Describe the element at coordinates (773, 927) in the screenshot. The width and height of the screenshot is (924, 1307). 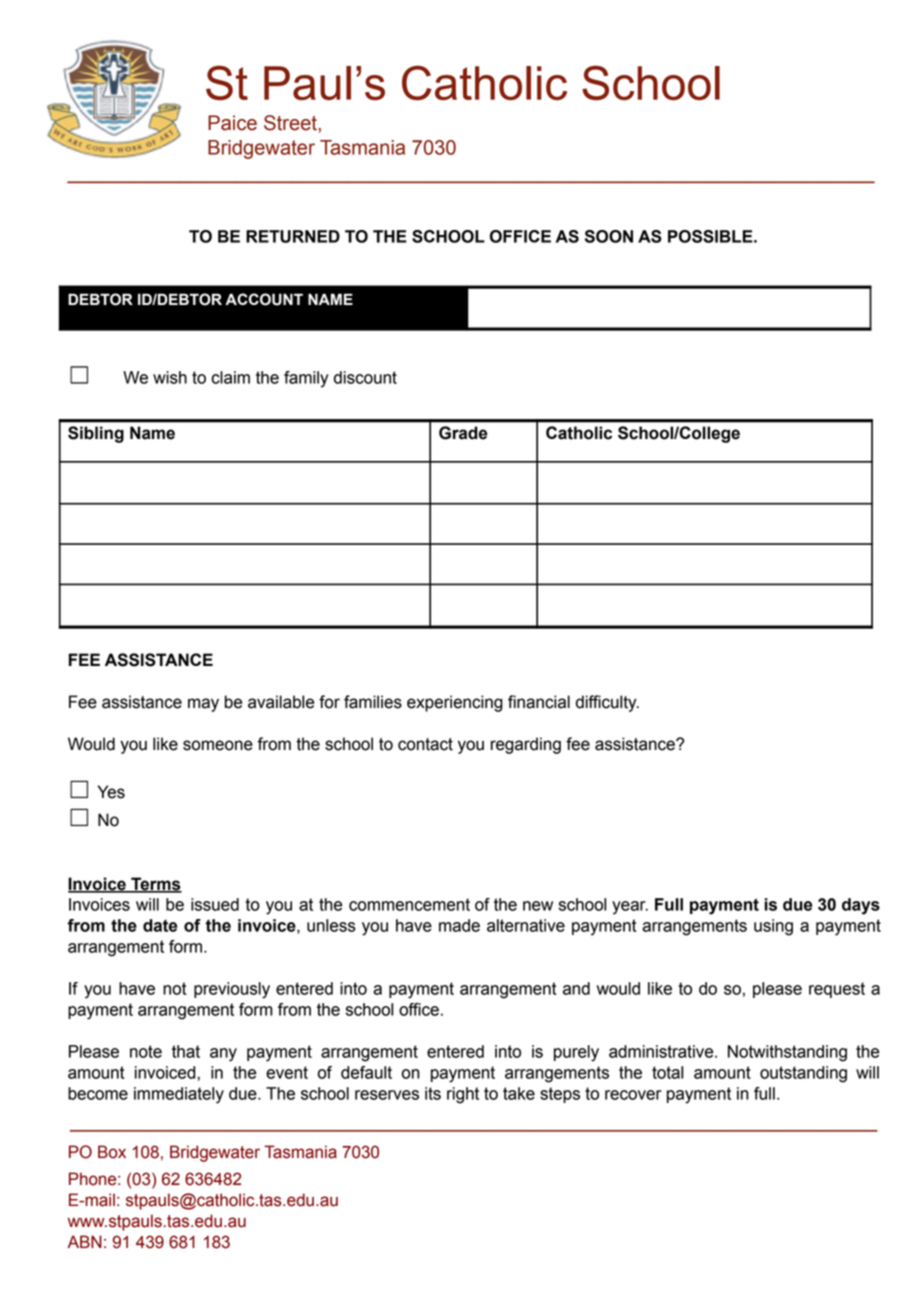
I see `using` at that location.
